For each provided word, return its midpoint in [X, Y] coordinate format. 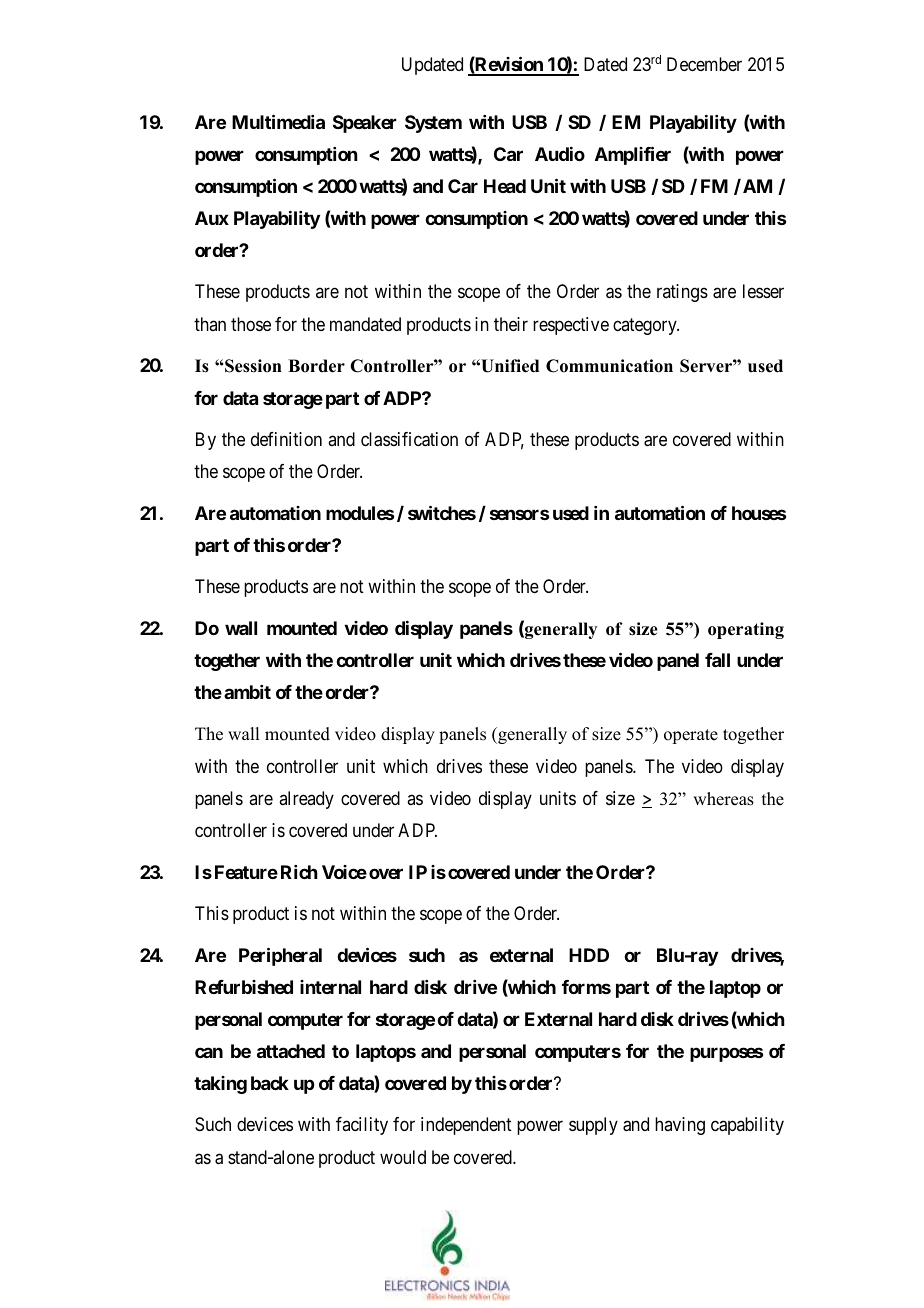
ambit [247, 692]
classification [409, 439]
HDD [589, 955]
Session [252, 366]
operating [746, 630]
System [433, 124]
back [270, 1083]
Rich [299, 872]
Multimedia [278, 121]
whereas [723, 799]
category [646, 326]
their [511, 324]
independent [466, 1126]
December [704, 64]
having [680, 1126]
